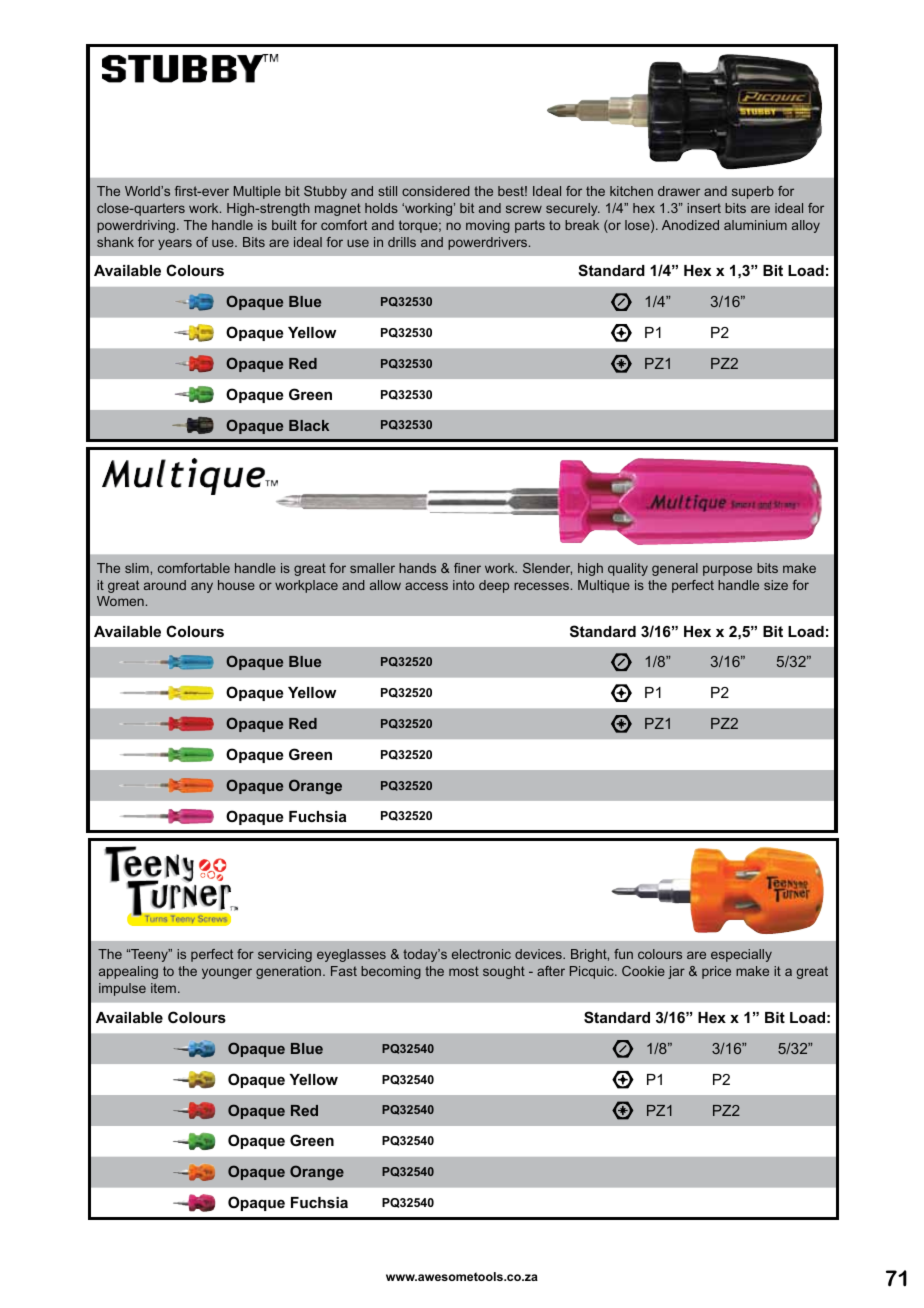 This screenshot has width=924, height=1308. Describe the element at coordinates (467, 568) in the screenshot. I see `finer` at that location.
